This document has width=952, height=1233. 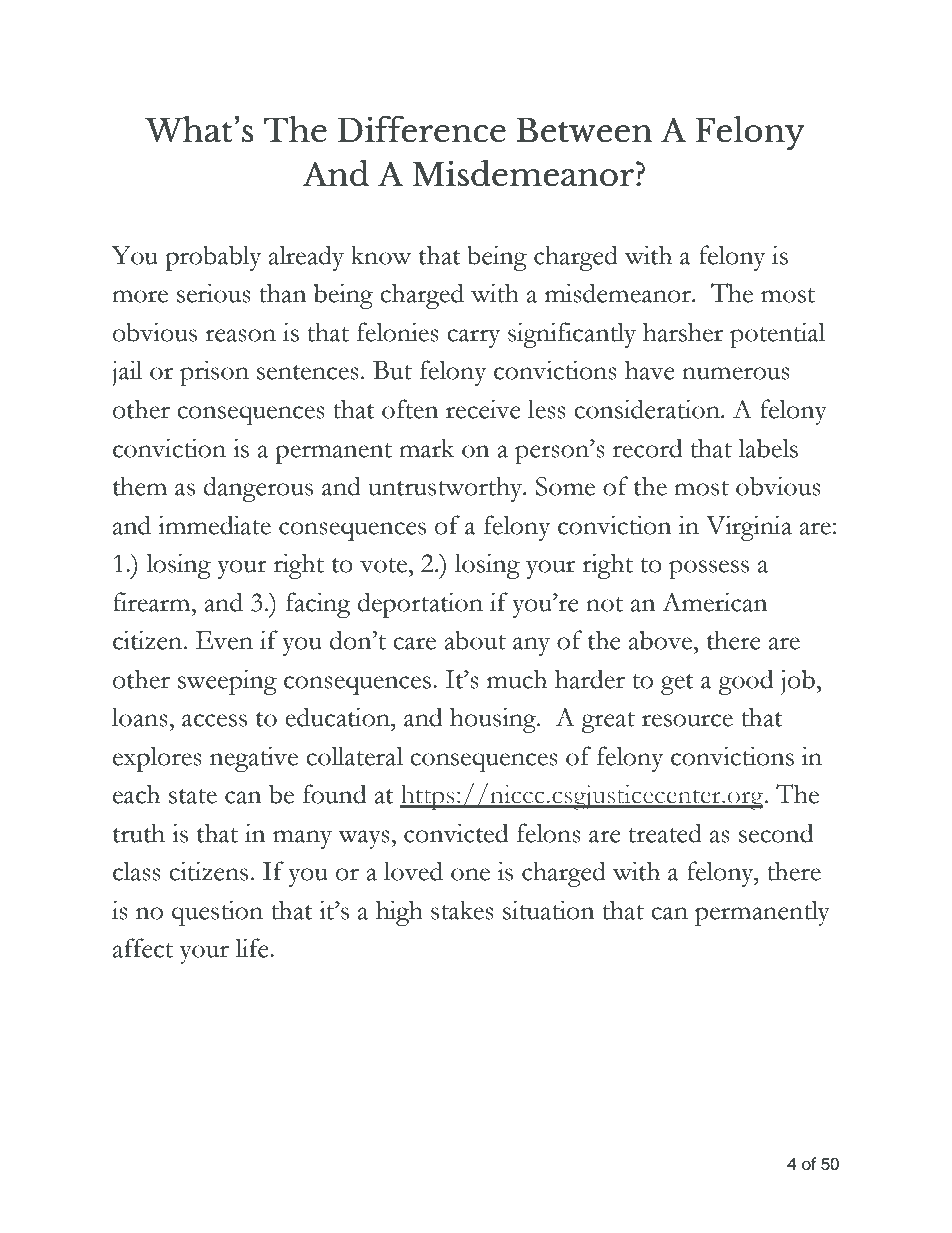 I want to click on Difference, so click(x=421, y=129).
